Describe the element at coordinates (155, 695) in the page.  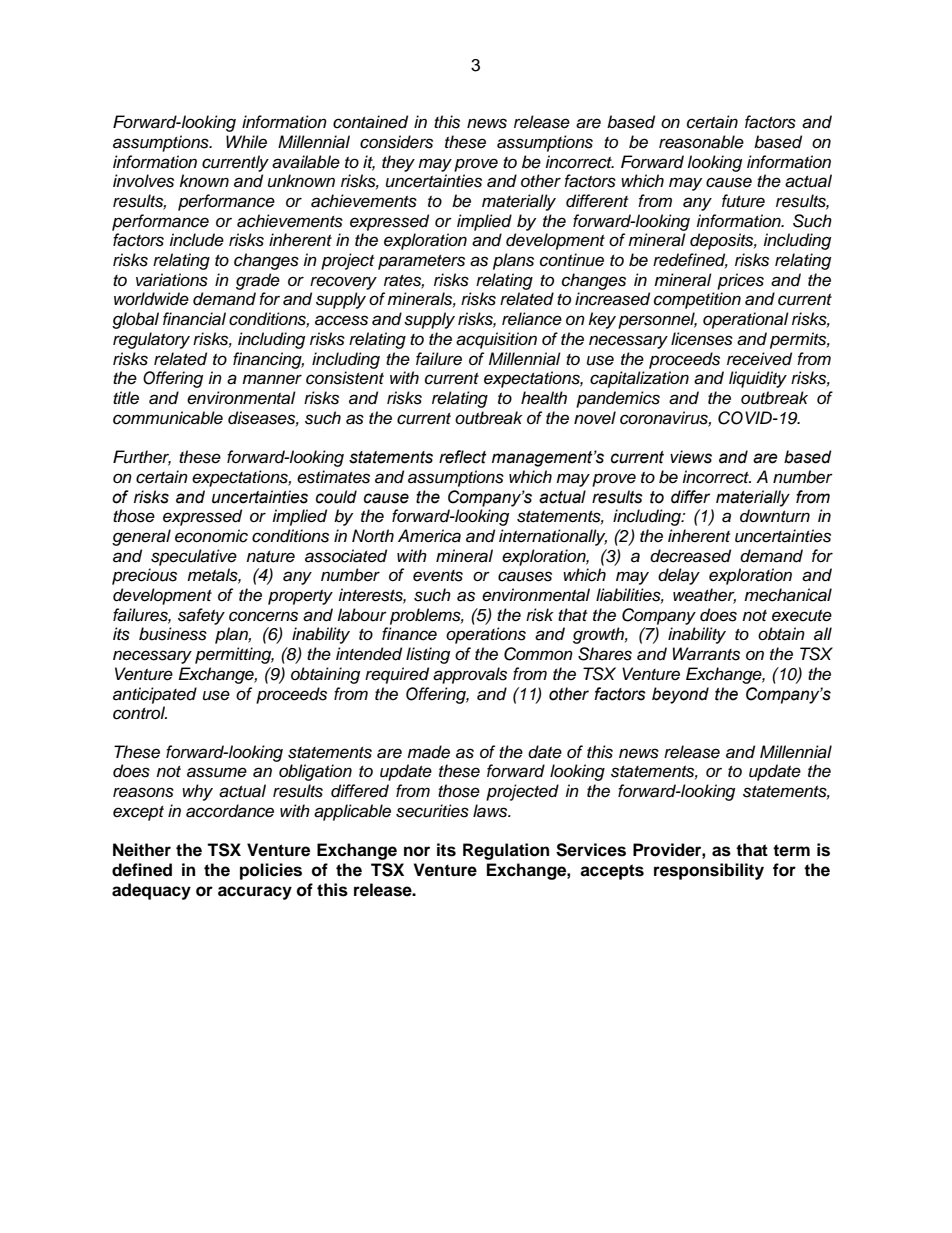
I see `anticipated` at that location.
